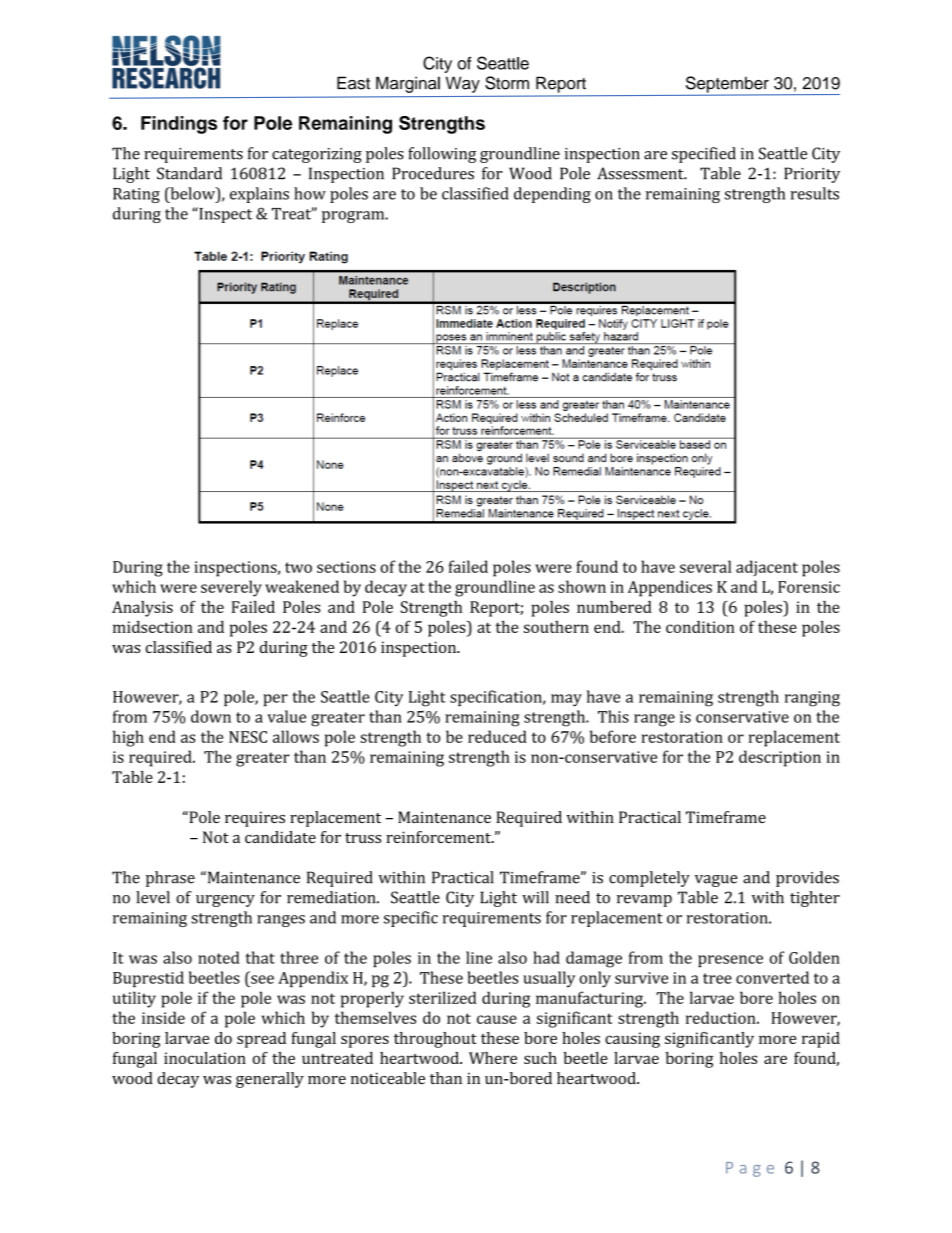 The height and width of the screenshot is (1233, 952). Describe the element at coordinates (231, 588) in the screenshot. I see `severely` at that location.
